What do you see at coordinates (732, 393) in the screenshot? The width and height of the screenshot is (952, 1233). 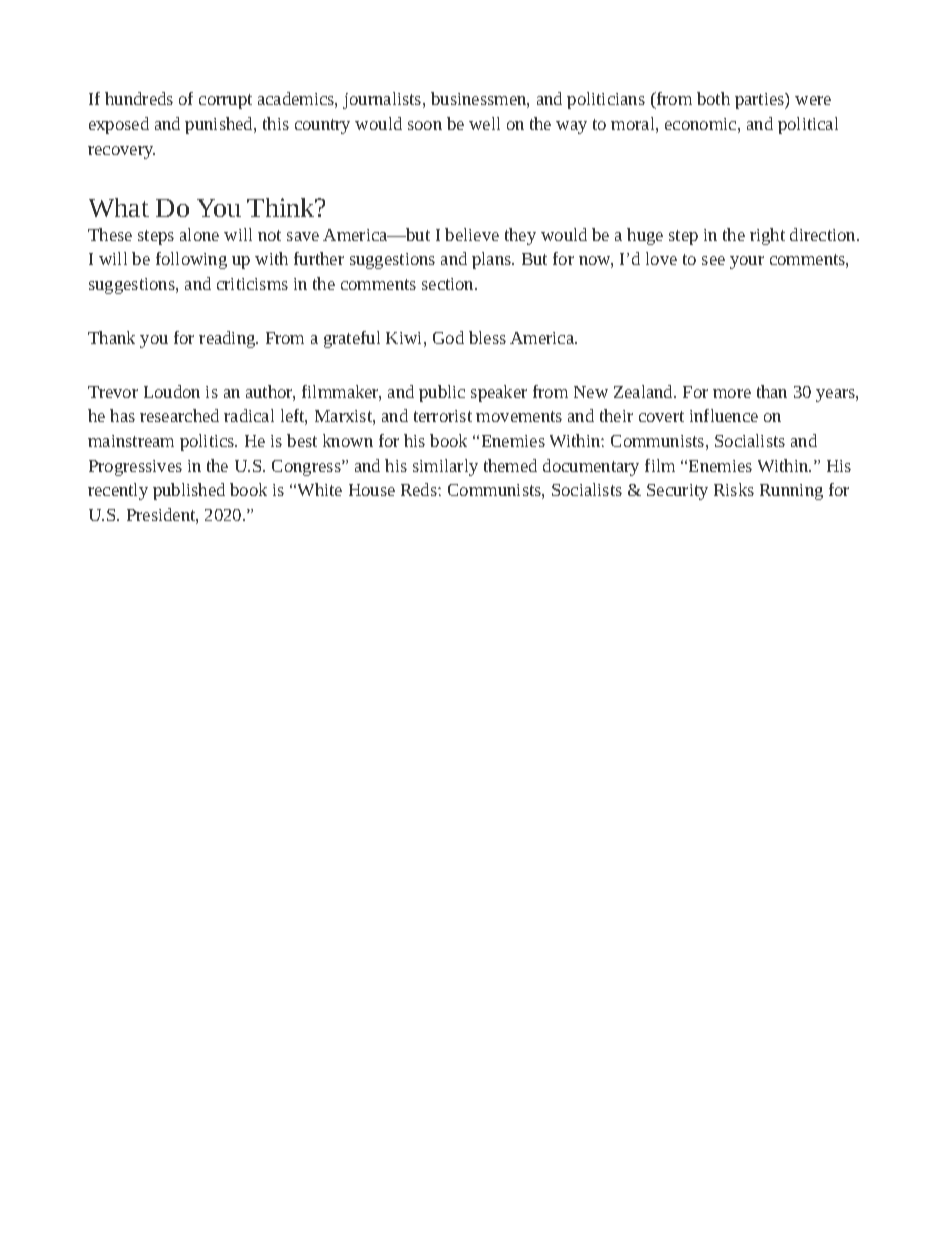 I see `more` at bounding box center [732, 393].
